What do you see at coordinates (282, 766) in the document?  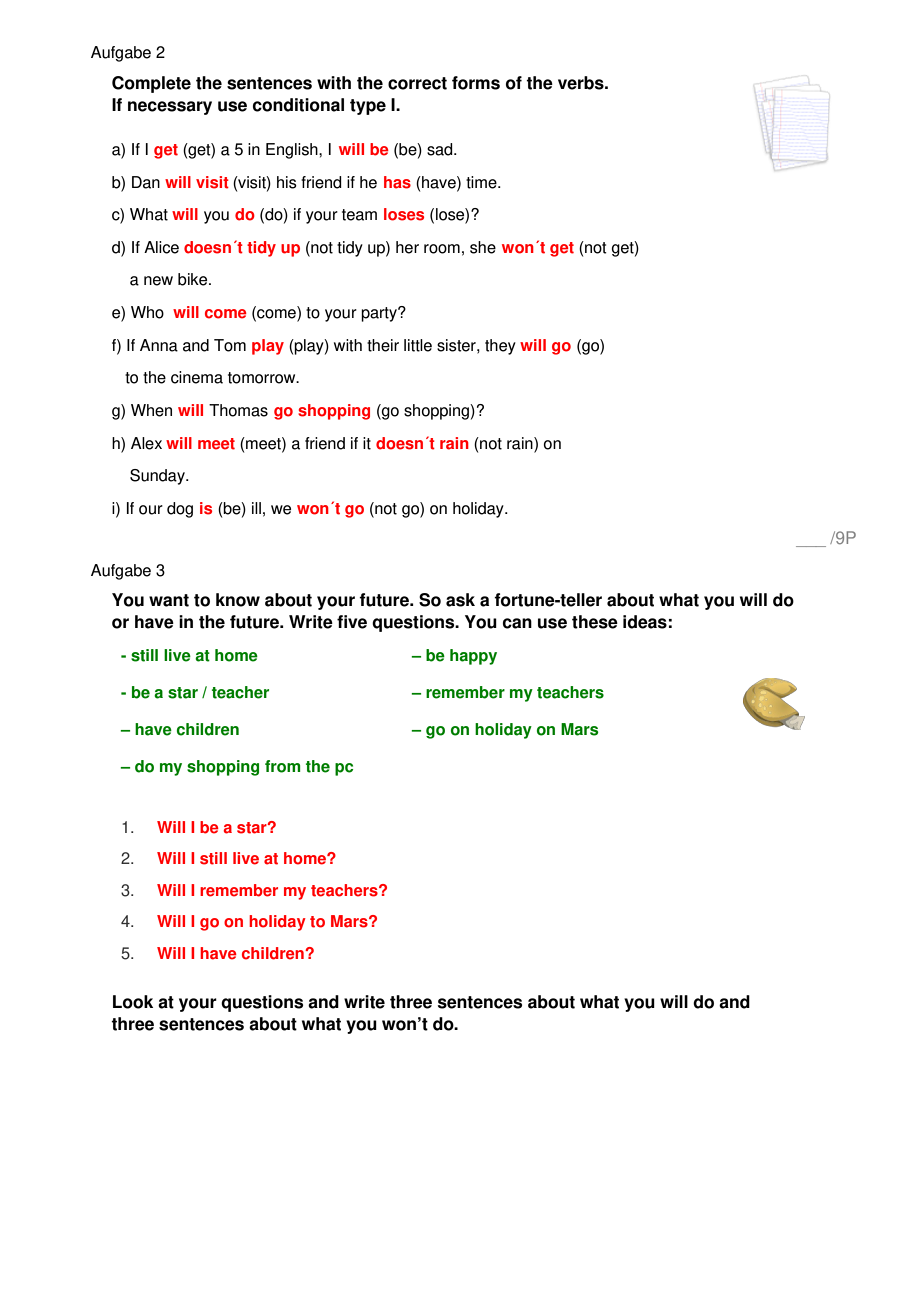 I see `from` at bounding box center [282, 766].
